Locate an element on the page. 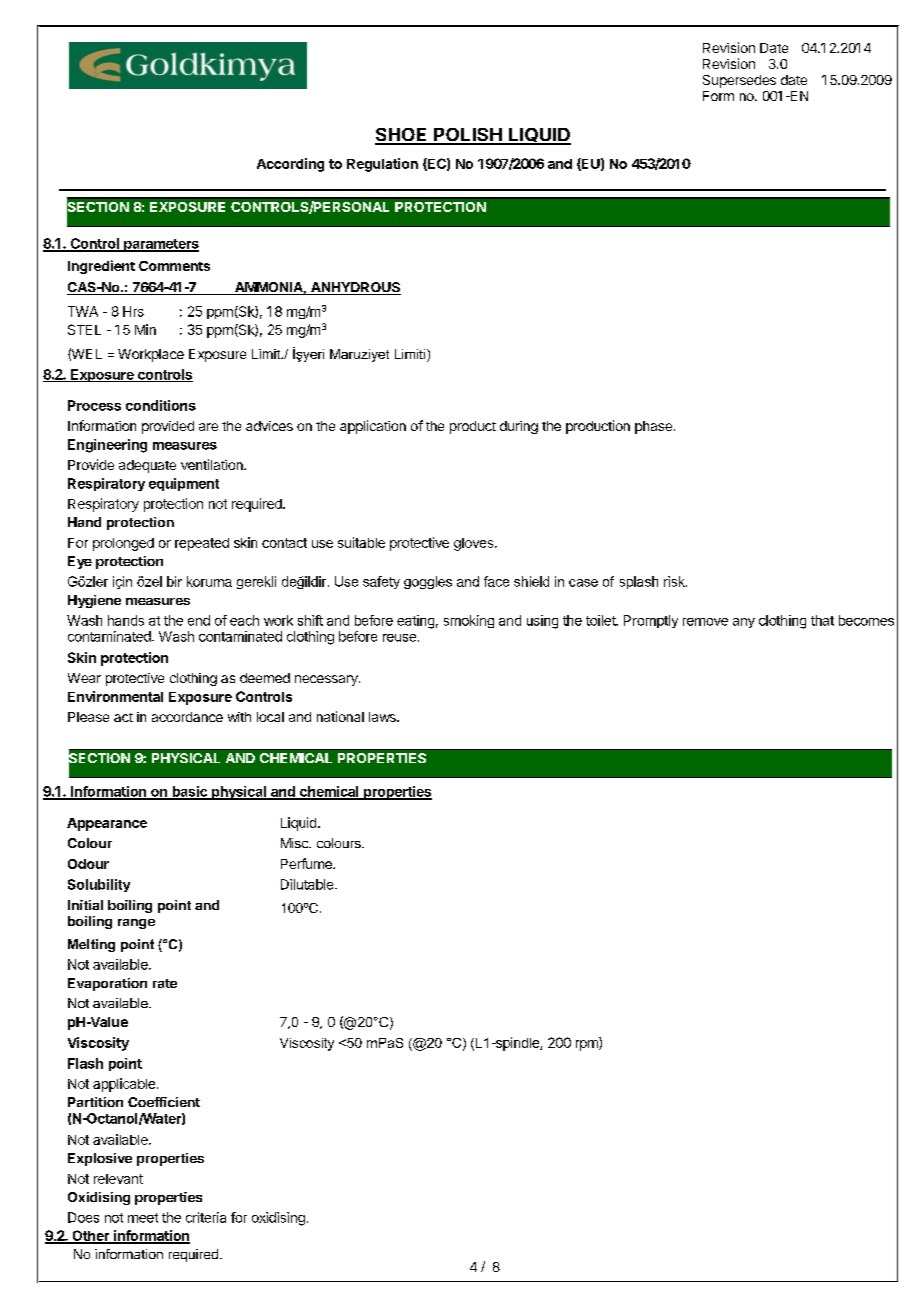 The height and width of the document is (1308, 924). basic is located at coordinates (189, 792).
